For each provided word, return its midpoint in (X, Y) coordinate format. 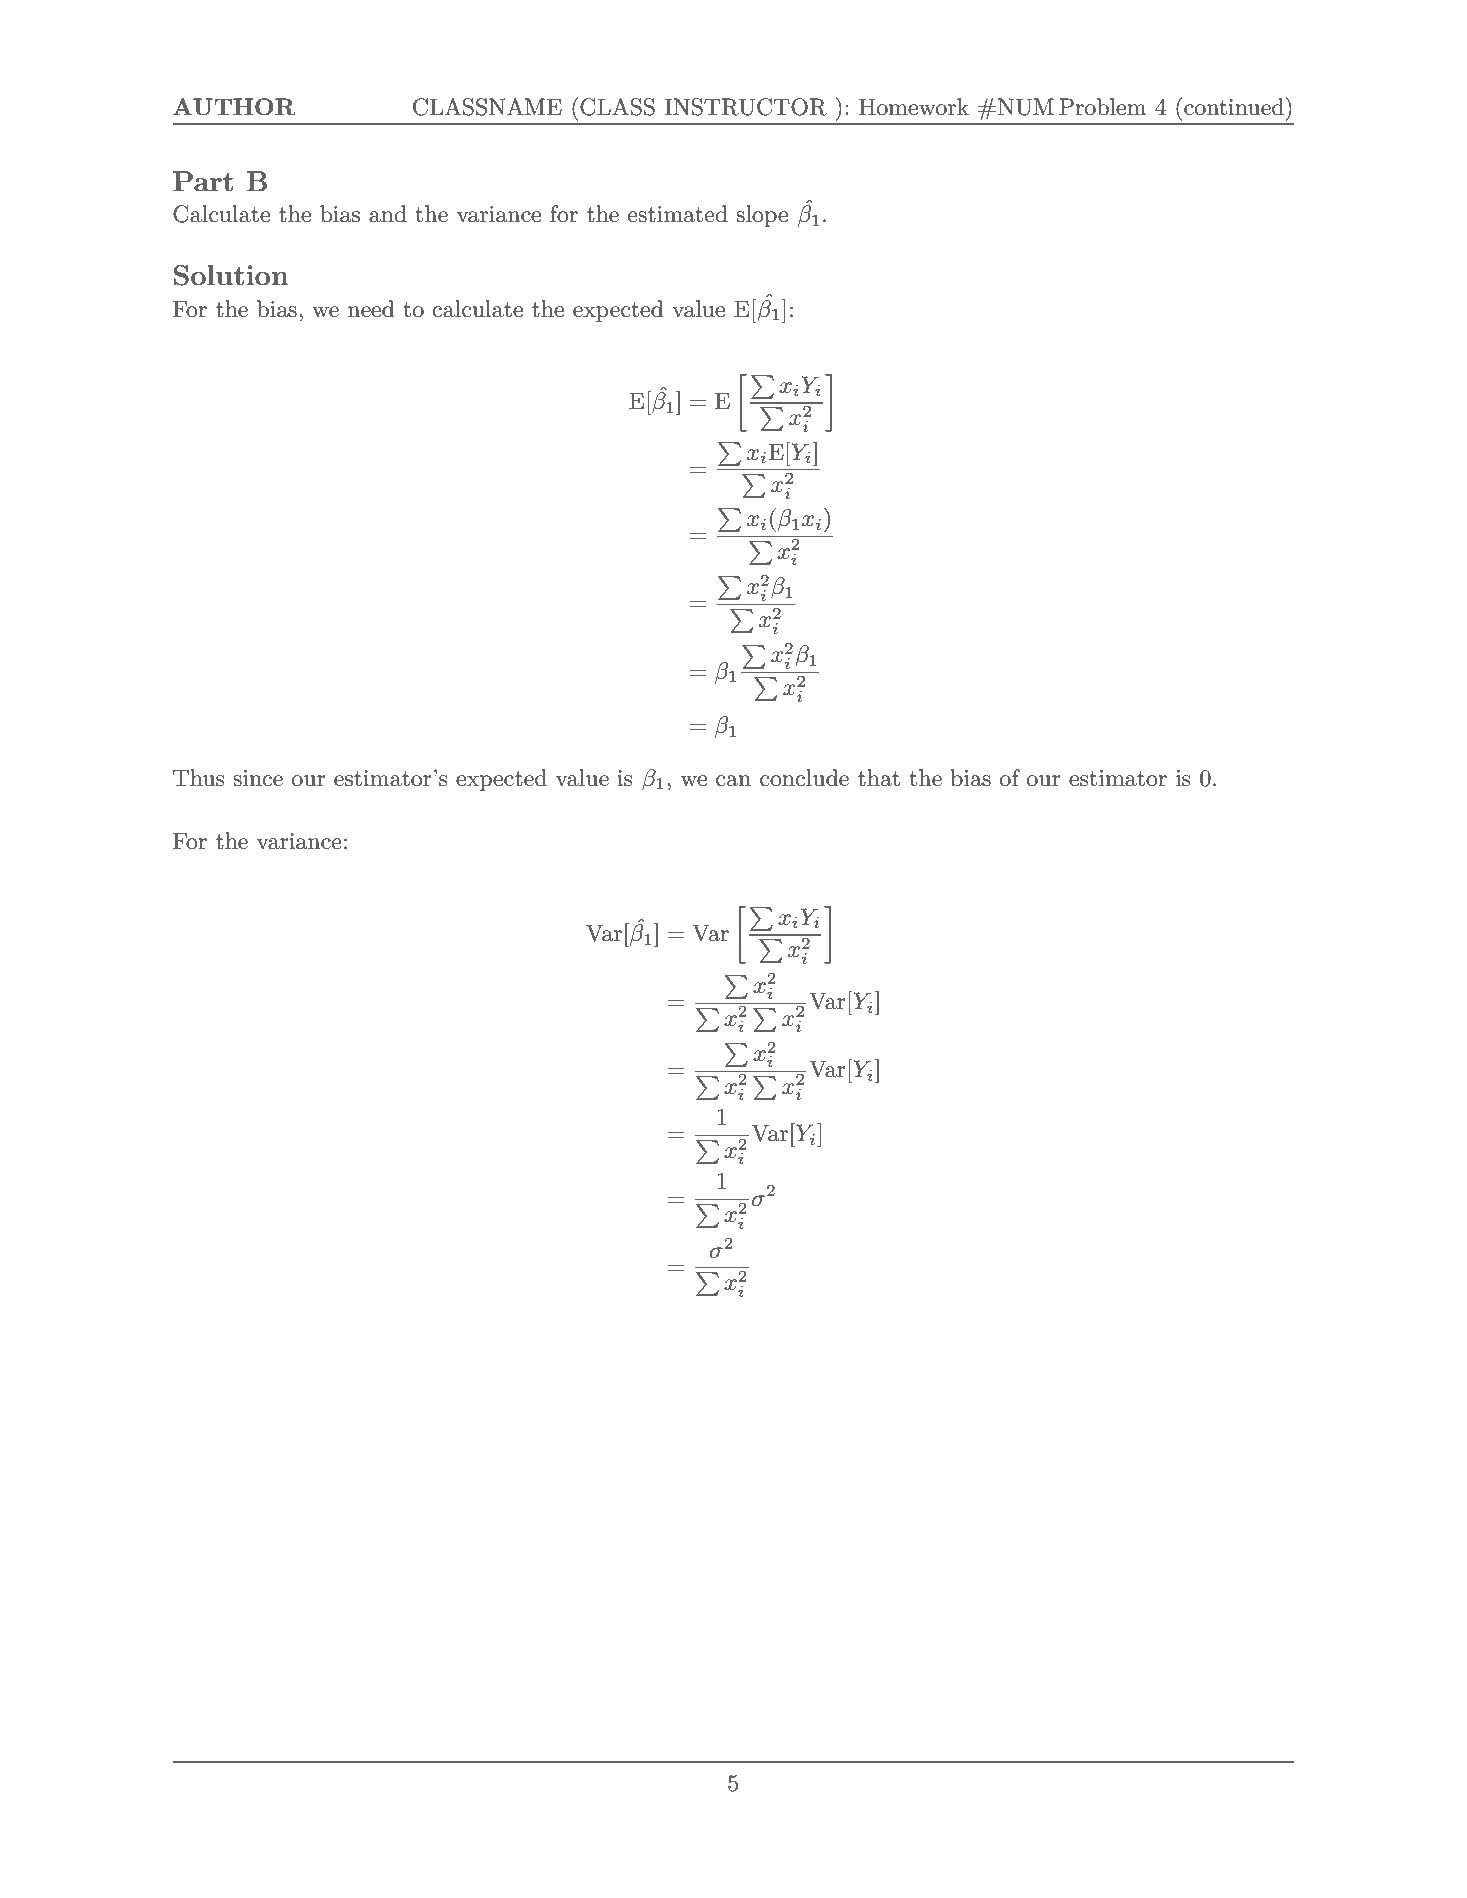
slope (762, 216)
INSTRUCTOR (745, 107)
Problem (1102, 107)
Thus (199, 778)
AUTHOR (234, 107)
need (371, 309)
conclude (804, 778)
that (879, 778)
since (258, 778)
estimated (678, 214)
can (733, 781)
